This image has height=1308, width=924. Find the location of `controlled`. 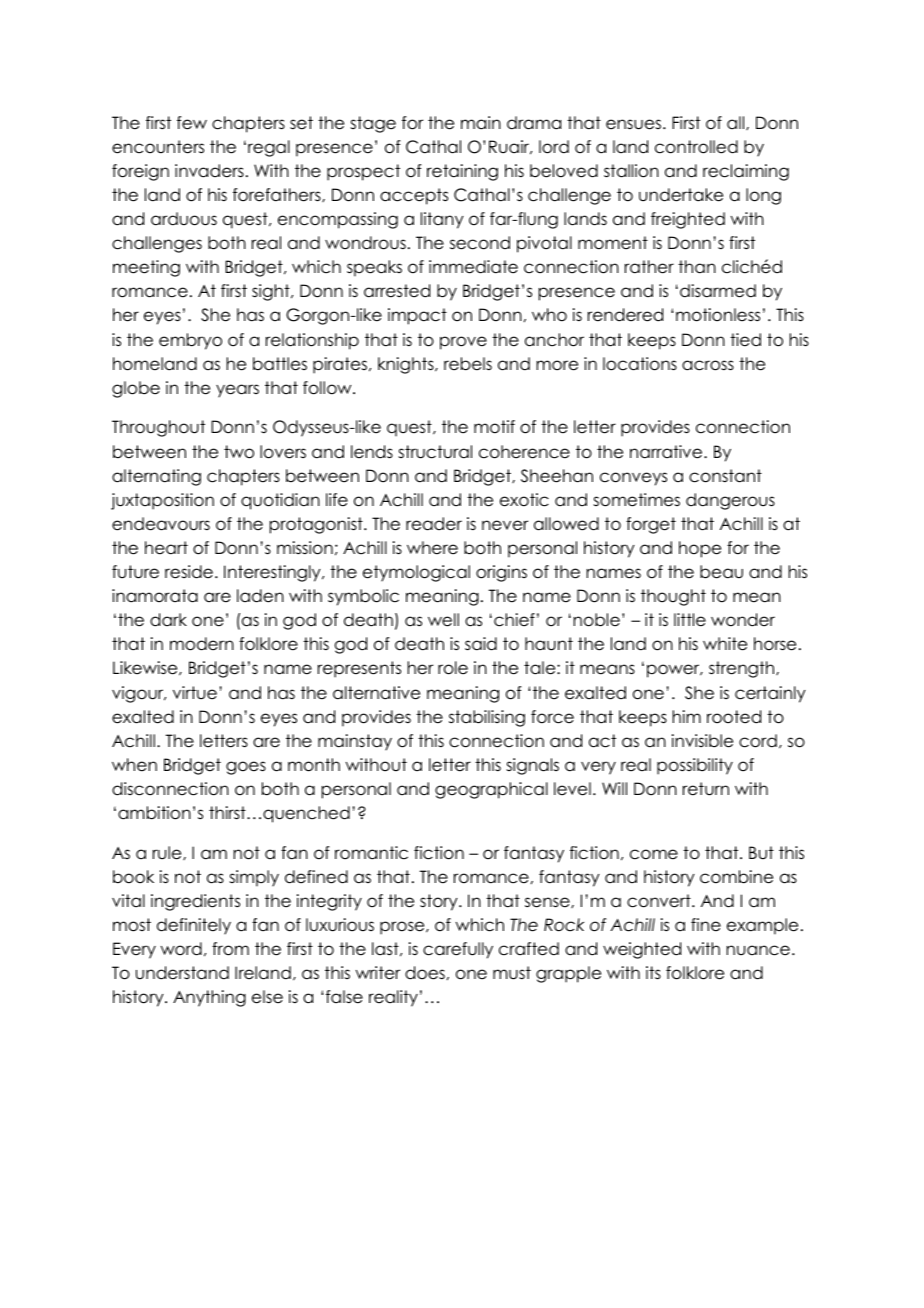

controlled is located at coordinates (696, 147).
